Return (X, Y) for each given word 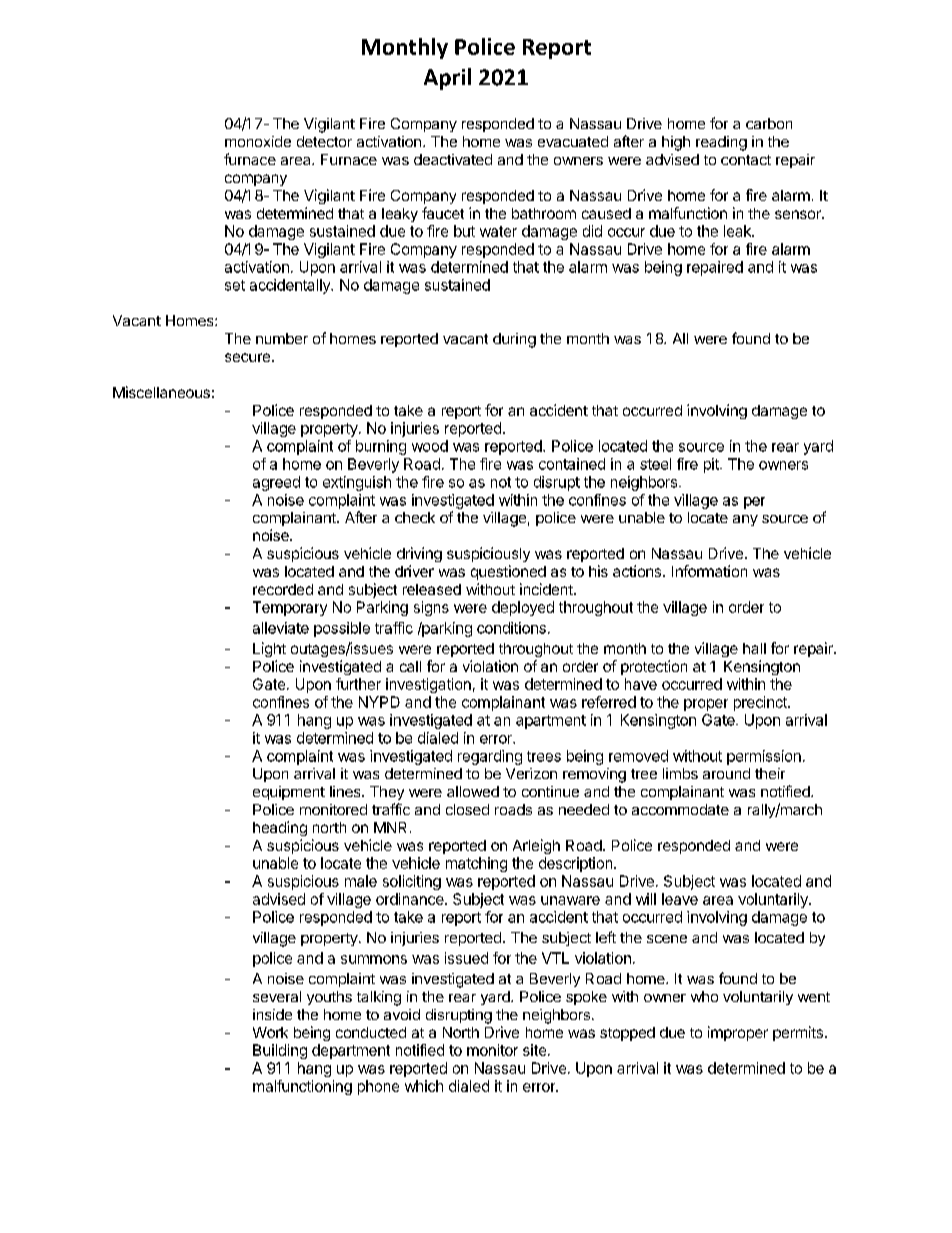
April (447, 79)
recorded (283, 589)
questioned (508, 572)
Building (280, 1051)
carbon (769, 123)
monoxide (258, 141)
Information (709, 571)
